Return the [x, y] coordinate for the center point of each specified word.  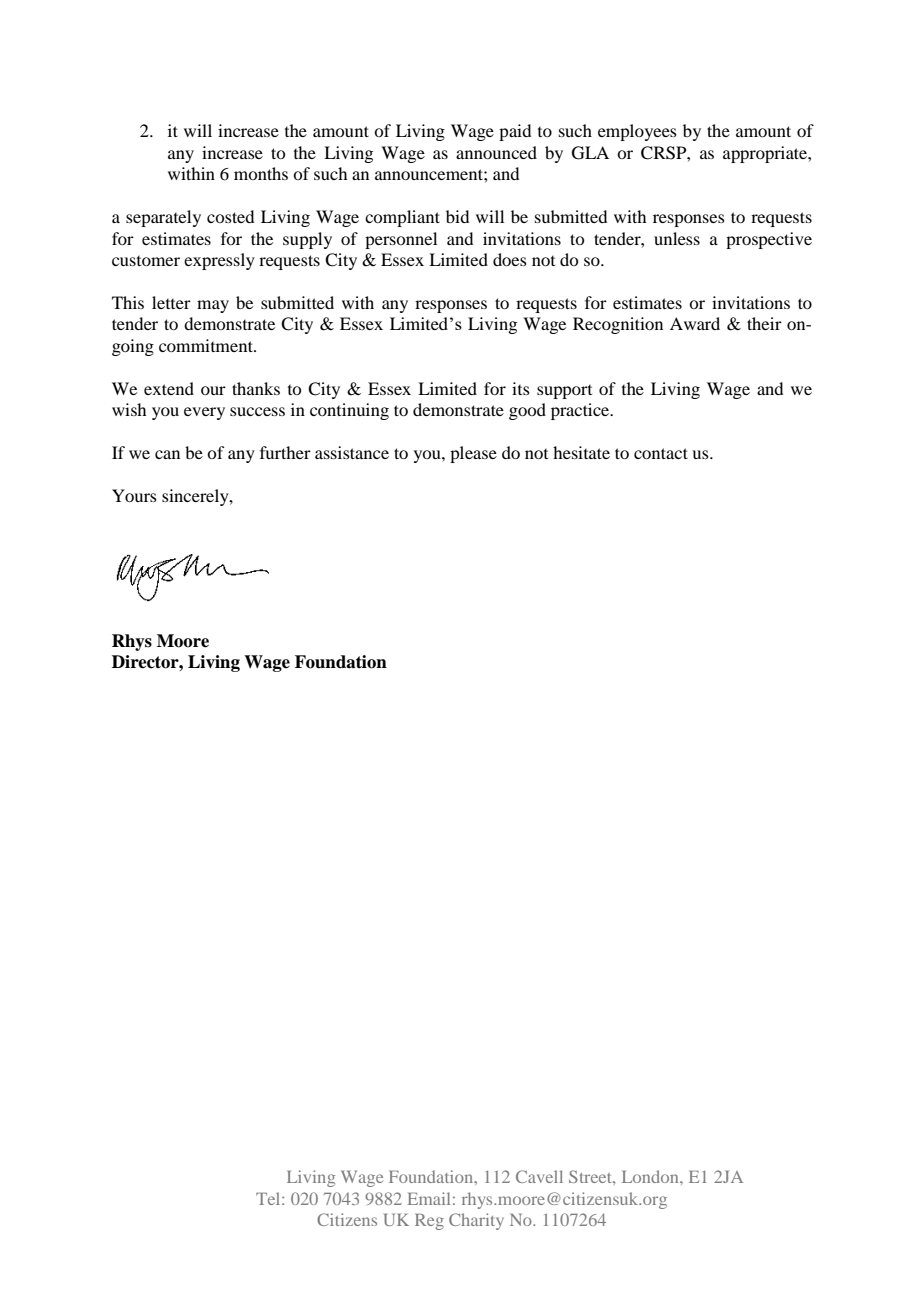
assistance [352, 452]
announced [496, 152]
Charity [476, 1221]
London [651, 1176]
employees [637, 132]
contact [661, 453]
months [261, 173]
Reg [429, 1221]
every [204, 413]
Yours [134, 495]
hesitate [581, 452]
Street [591, 1176]
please [473, 454]
